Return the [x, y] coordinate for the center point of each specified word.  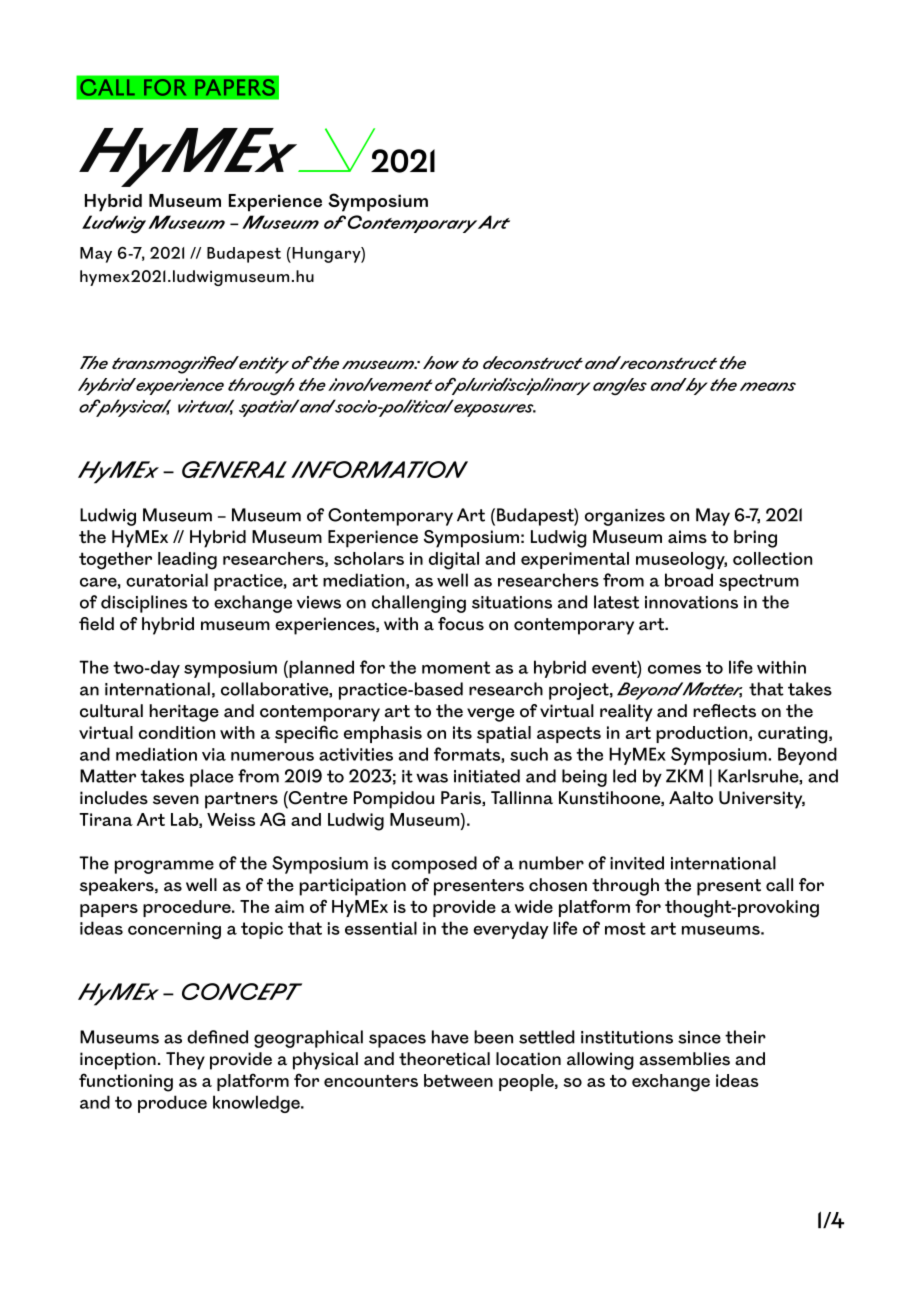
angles [620, 386]
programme [164, 867]
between [458, 1080]
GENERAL [234, 469]
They [185, 1061]
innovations [691, 602]
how [441, 362]
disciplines [144, 604]
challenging [419, 604]
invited [637, 863]
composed [434, 865]
